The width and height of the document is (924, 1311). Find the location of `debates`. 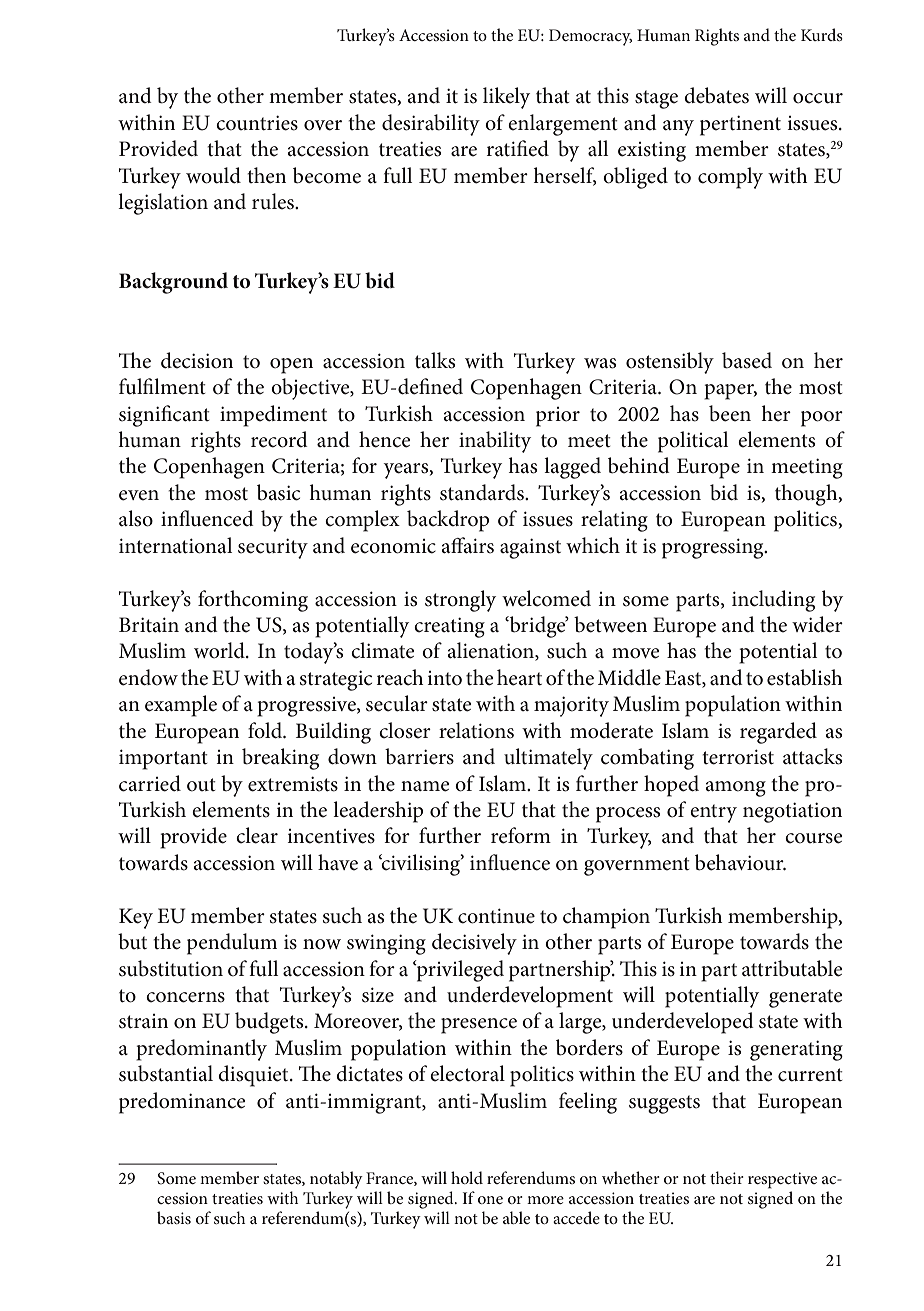

debates is located at coordinates (716, 95).
